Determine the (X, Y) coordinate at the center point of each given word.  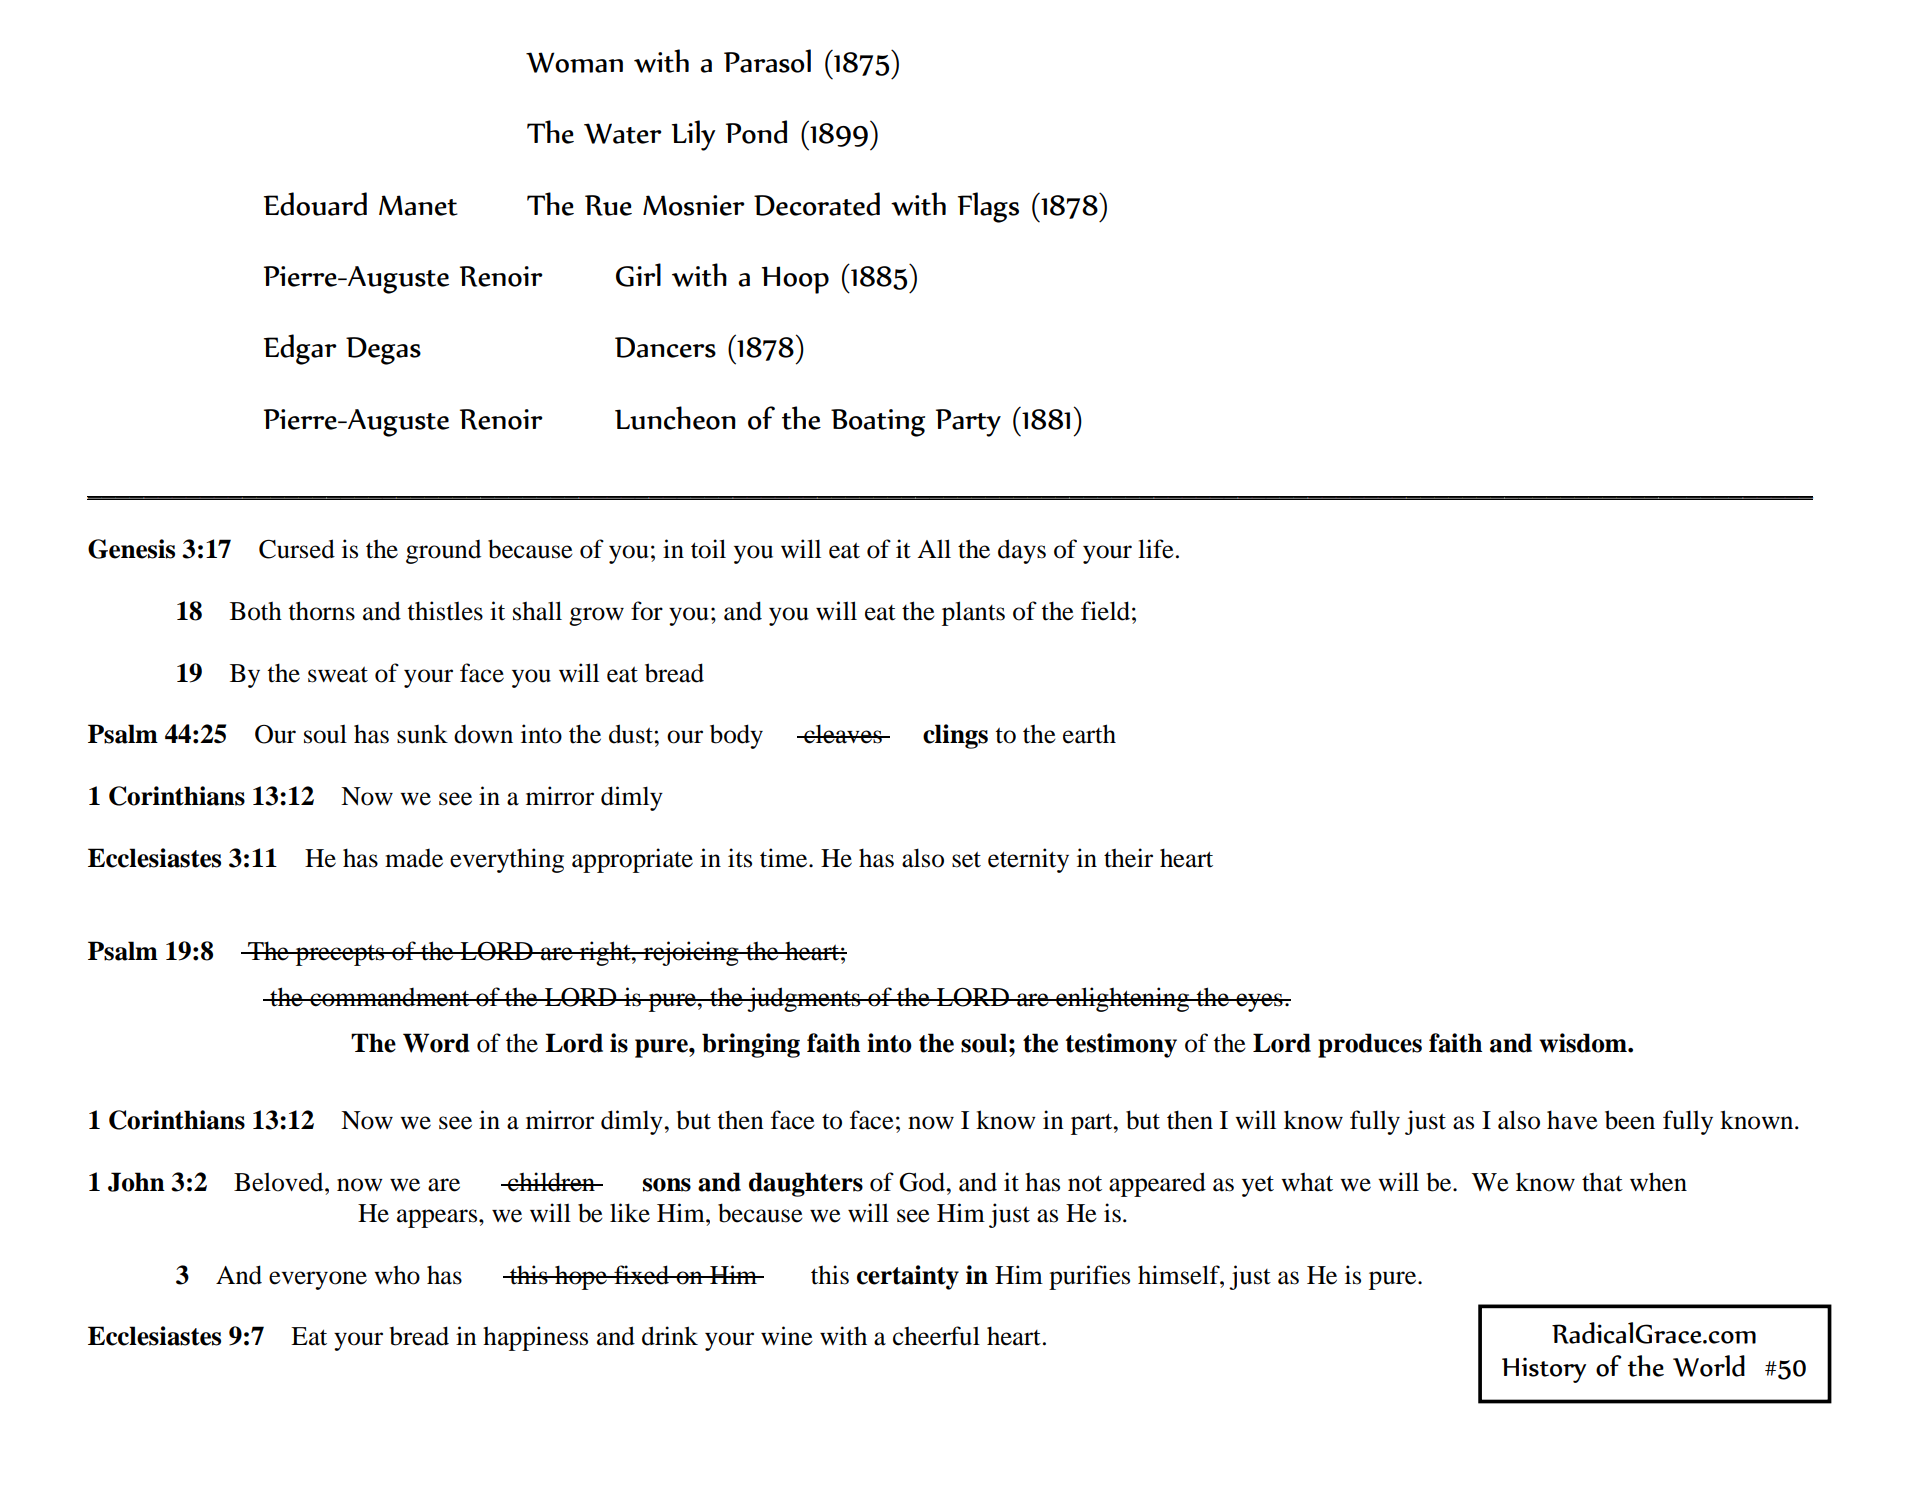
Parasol (767, 61)
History (1544, 1370)
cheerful (936, 1336)
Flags (988, 207)
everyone (318, 1280)
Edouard (315, 204)
